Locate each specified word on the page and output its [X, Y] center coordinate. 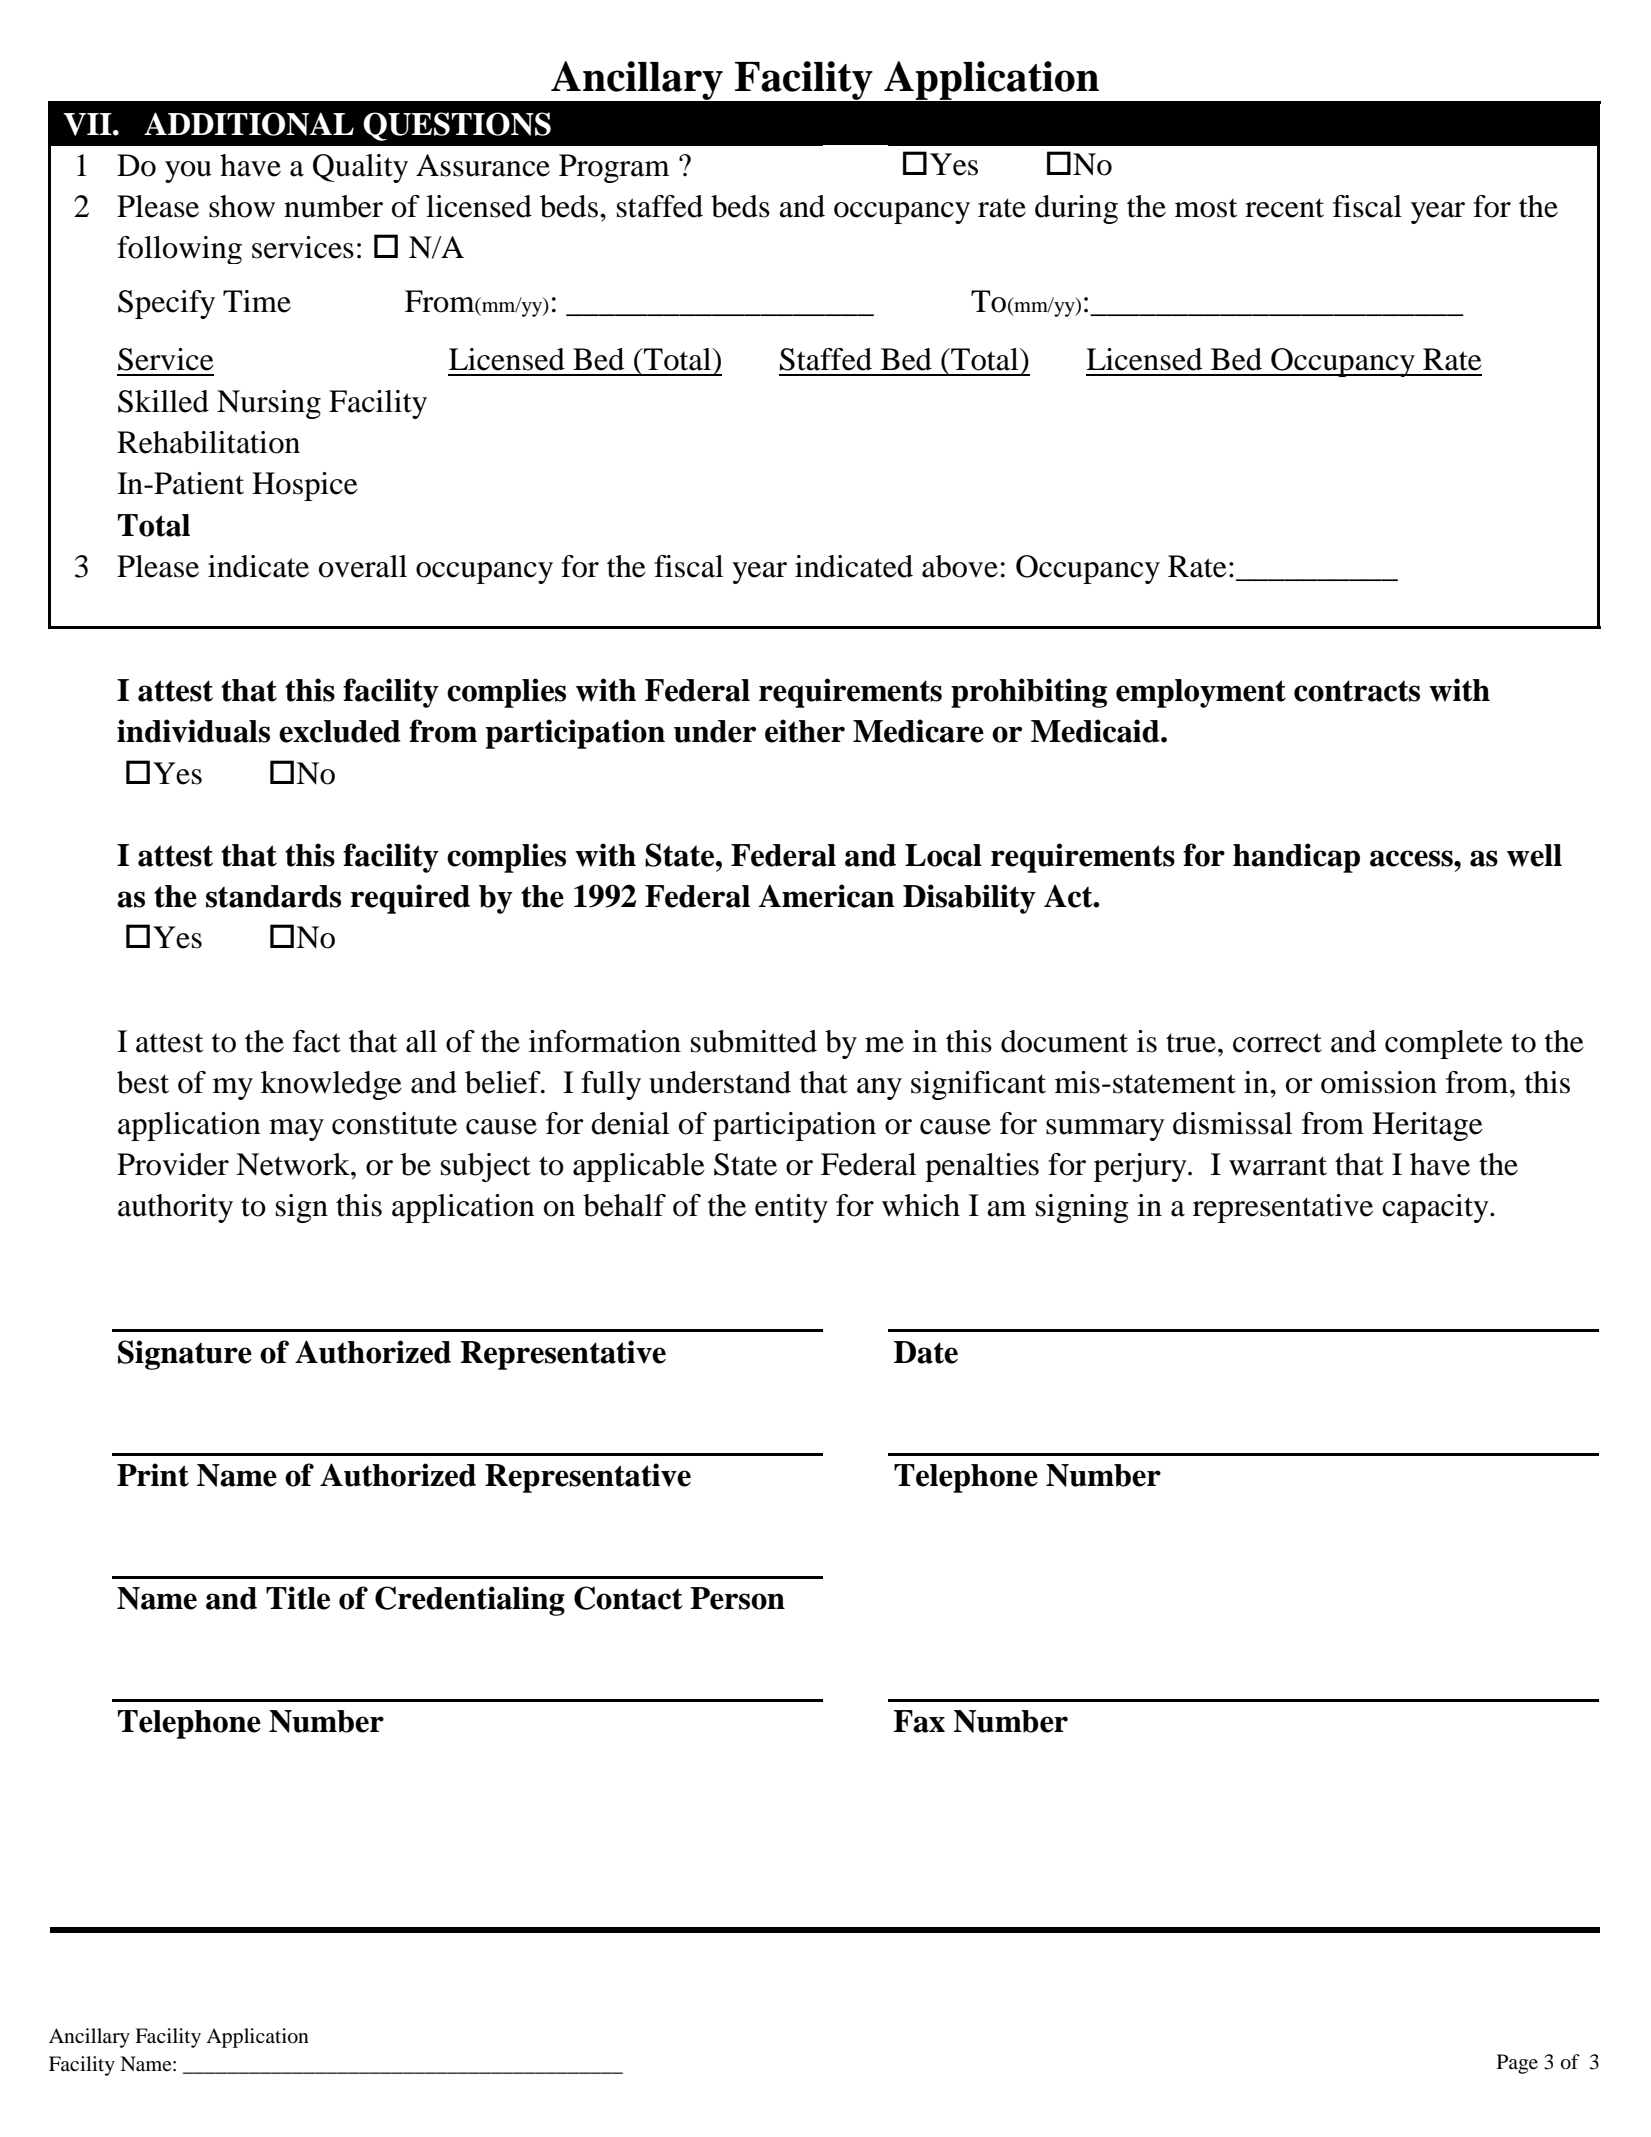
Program [614, 168]
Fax [919, 1721]
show [242, 206]
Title [298, 1598]
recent [1284, 208]
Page [1517, 2064]
